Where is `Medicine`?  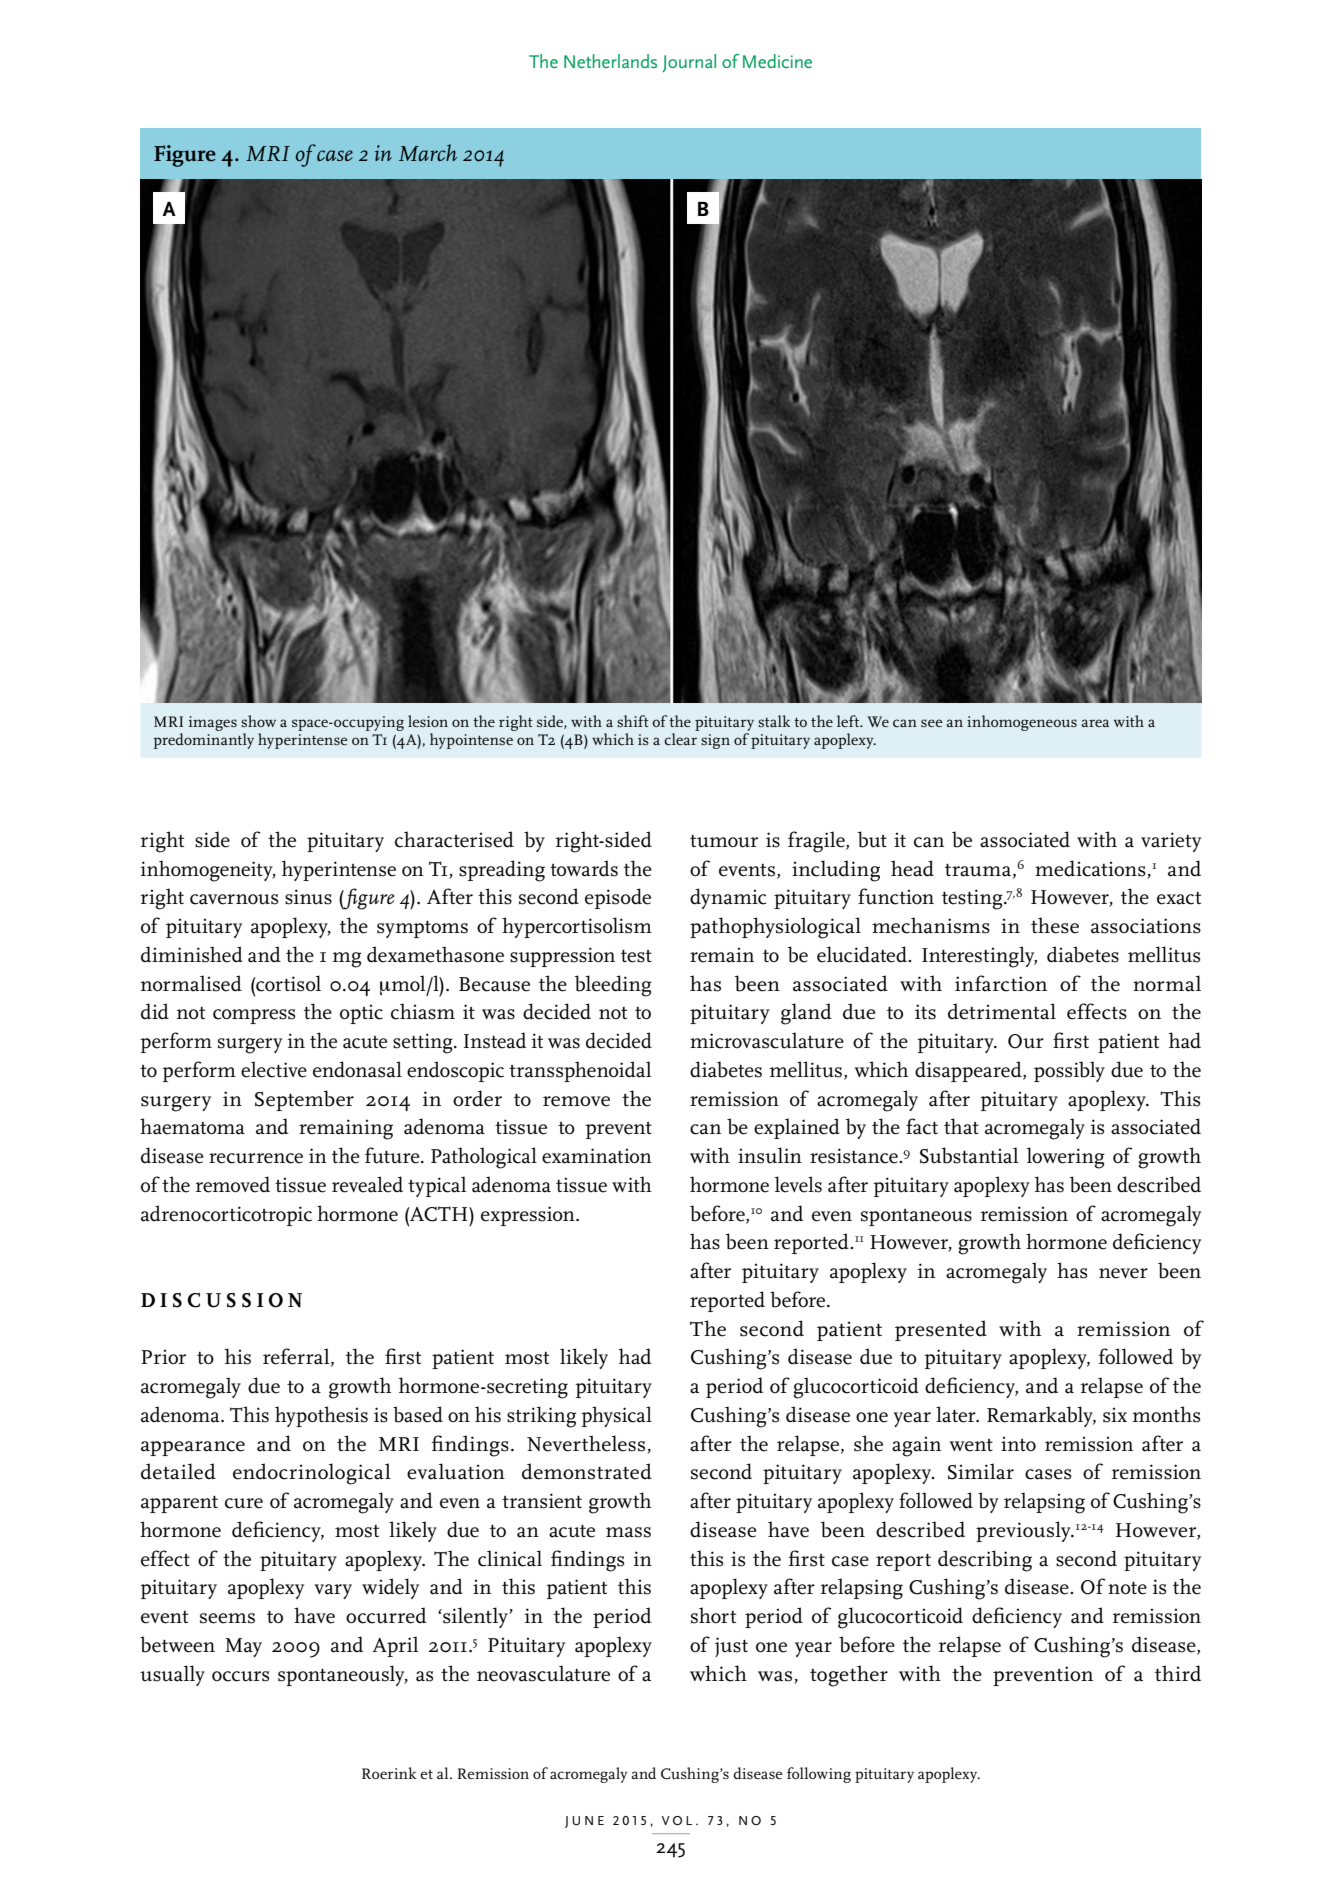 Medicine is located at coordinates (777, 61).
